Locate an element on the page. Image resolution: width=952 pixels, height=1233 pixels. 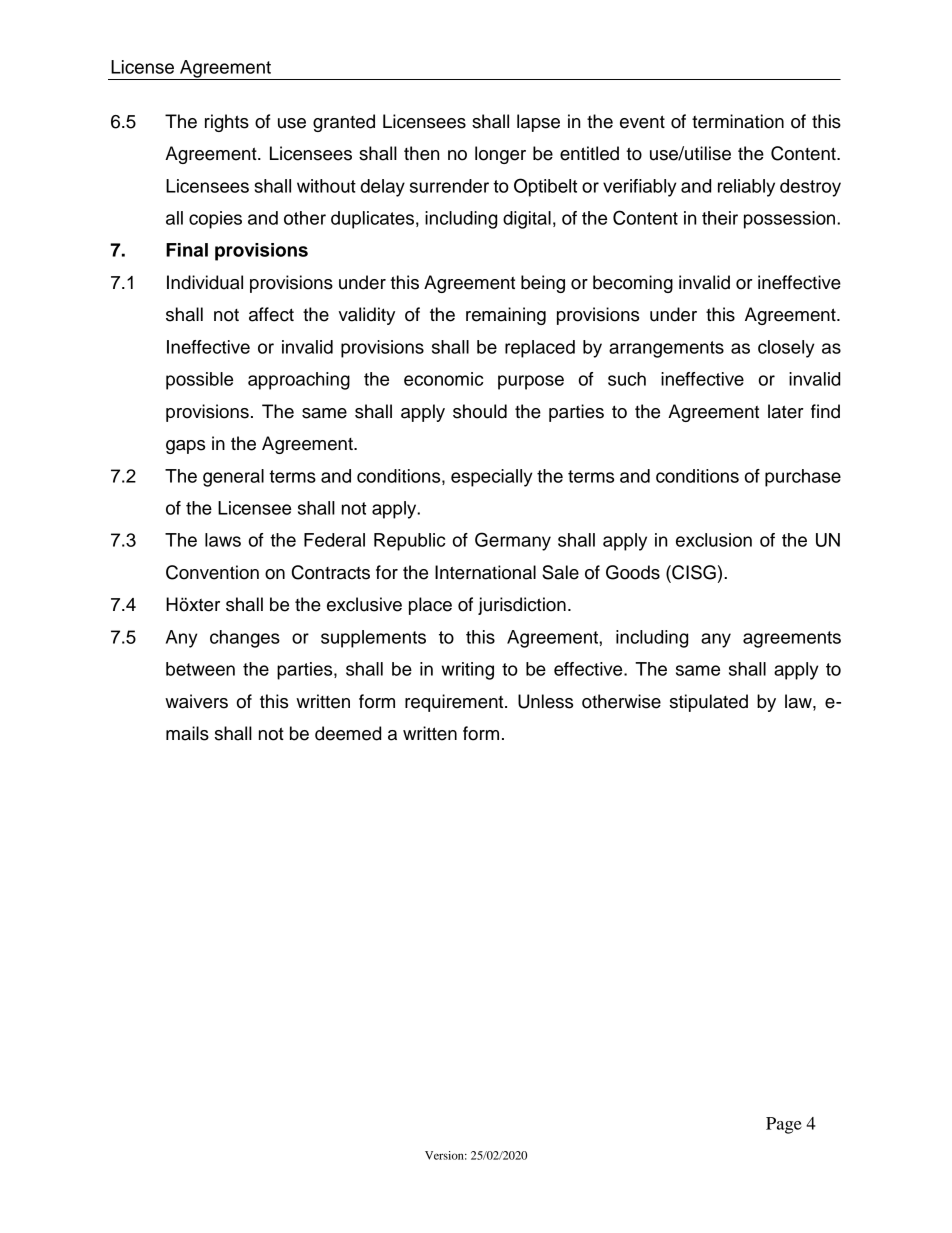
purpose is located at coordinates (531, 382).
